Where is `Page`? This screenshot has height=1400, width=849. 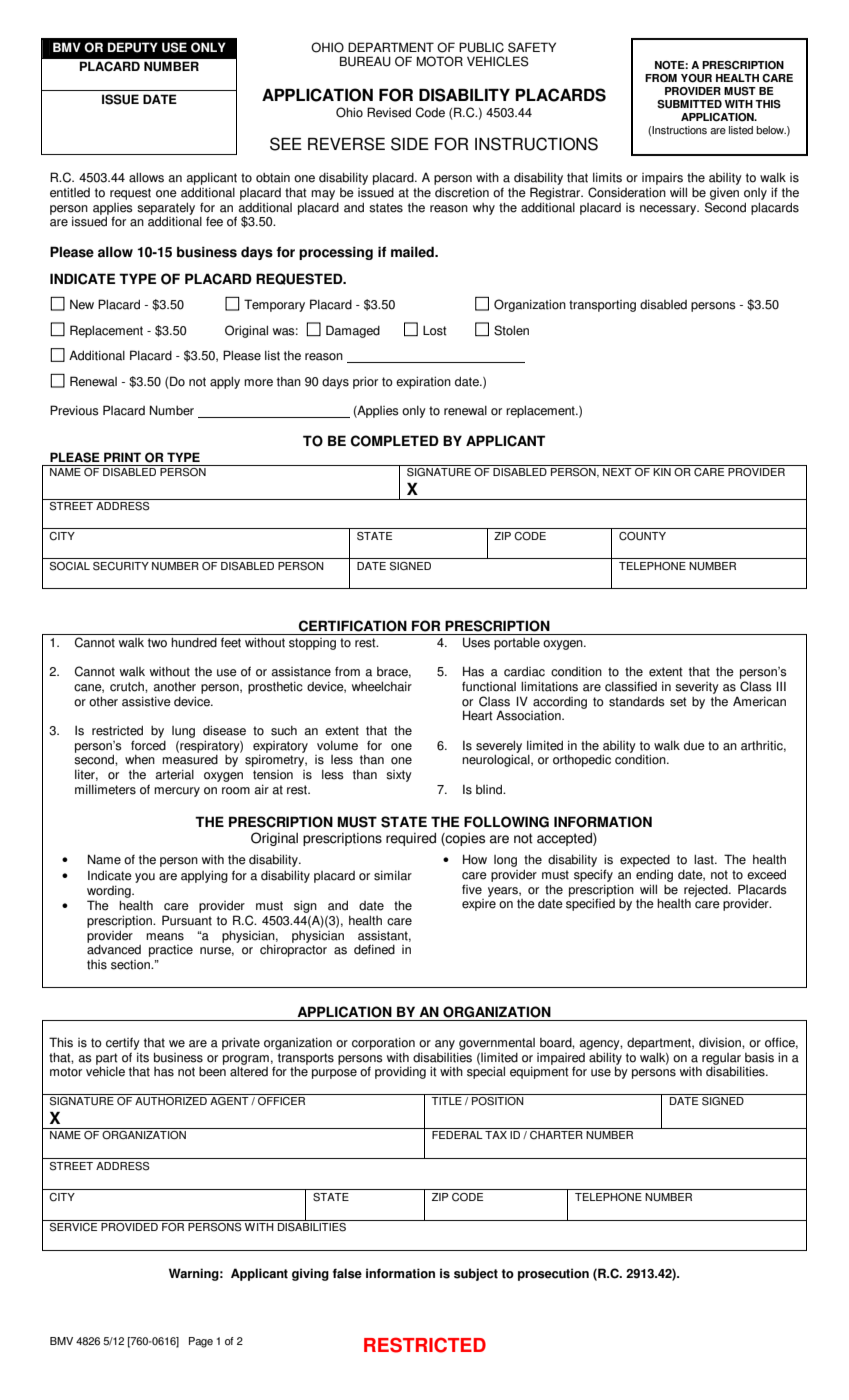
Page is located at coordinates (201, 1342).
